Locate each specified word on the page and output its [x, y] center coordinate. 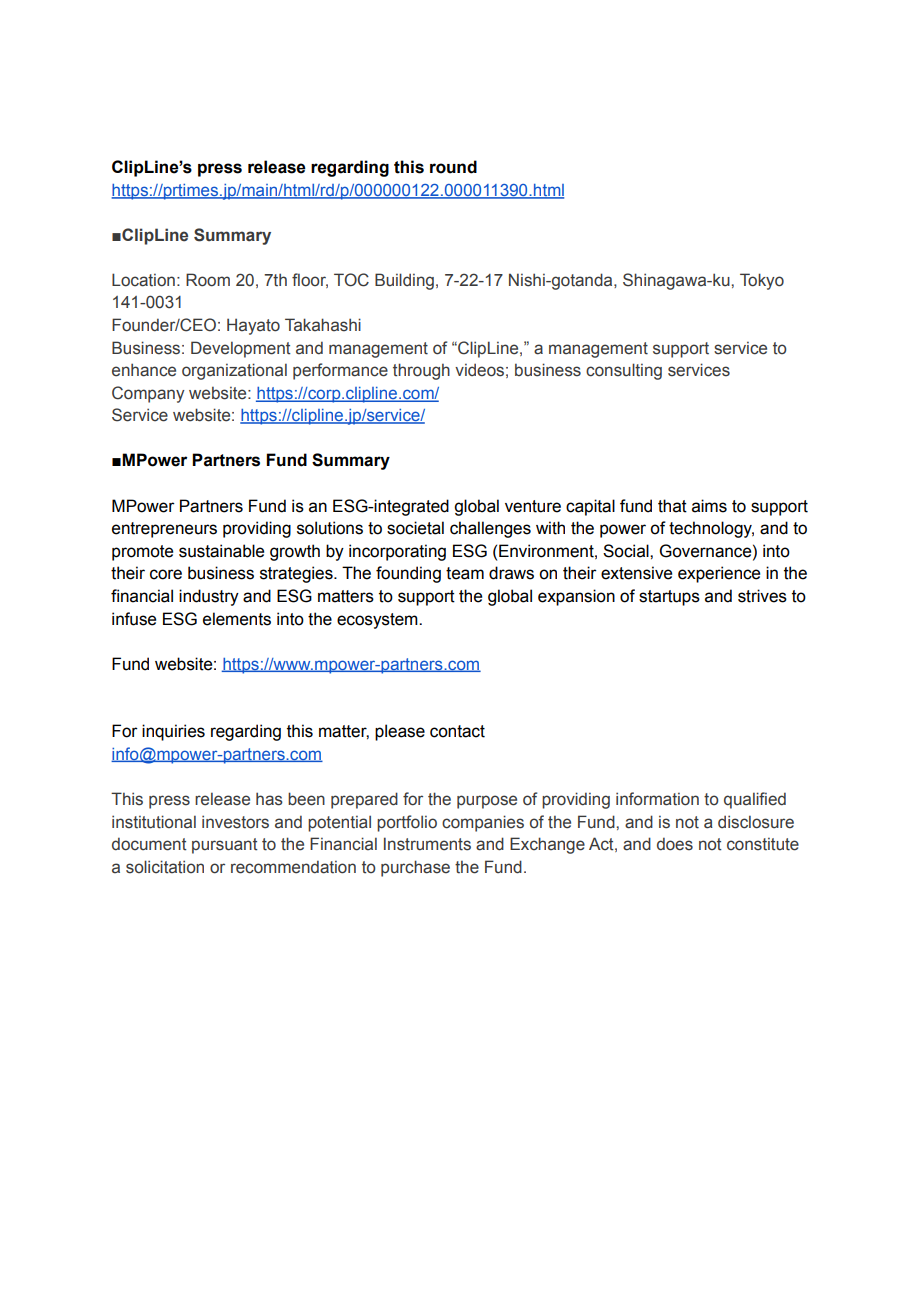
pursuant [225, 846]
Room [208, 280]
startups [669, 598]
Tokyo [762, 281]
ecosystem [378, 621]
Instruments [427, 844]
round [453, 167]
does [675, 844]
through [421, 371]
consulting [624, 371]
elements [237, 619]
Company [148, 394]
